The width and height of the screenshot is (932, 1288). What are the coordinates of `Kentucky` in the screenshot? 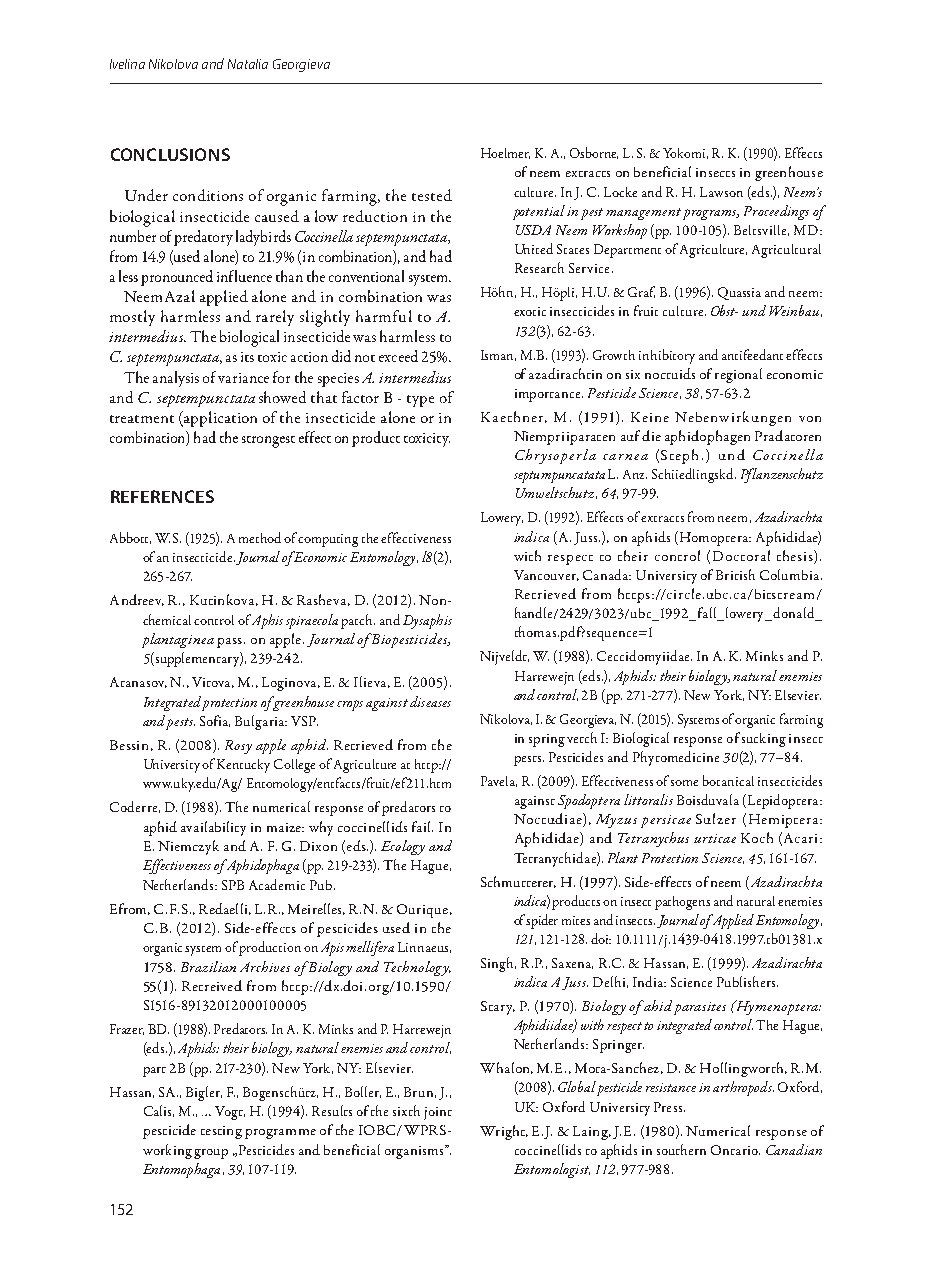 It's located at (243, 766).
